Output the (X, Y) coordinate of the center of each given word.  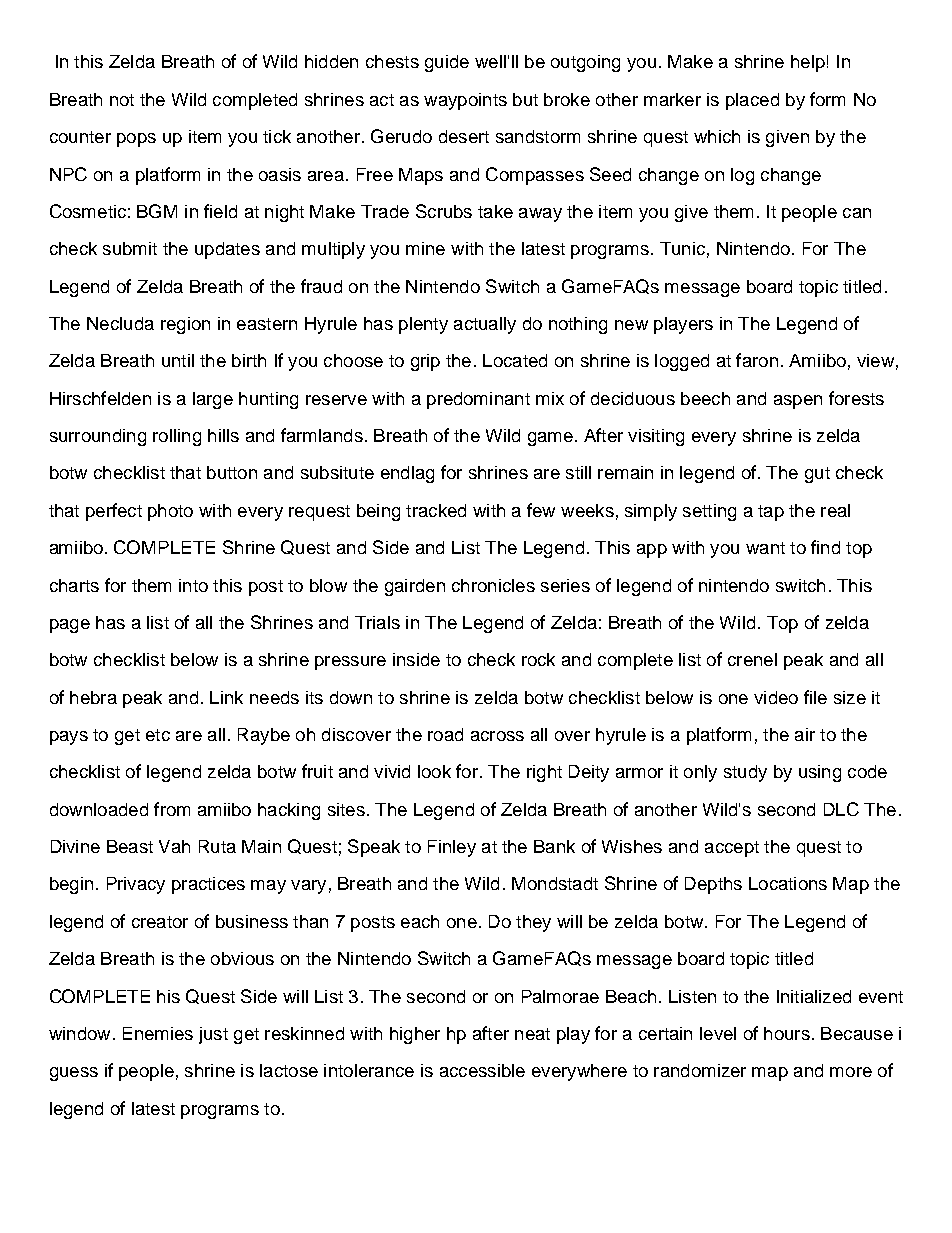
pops (136, 140)
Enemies (158, 1033)
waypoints (465, 101)
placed (752, 101)
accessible (482, 1070)
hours (787, 1033)
